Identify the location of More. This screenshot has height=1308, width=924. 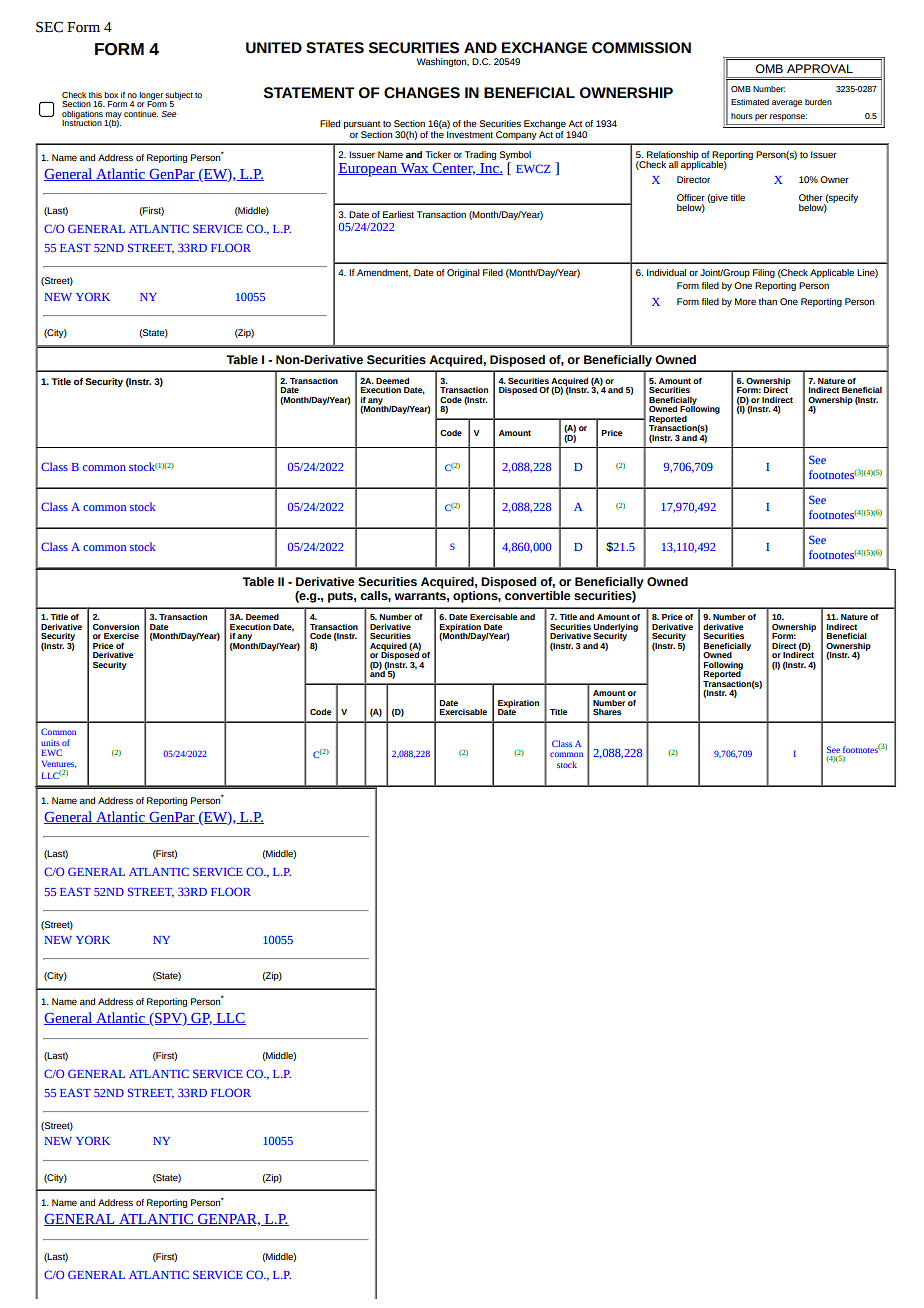
(745, 301).
